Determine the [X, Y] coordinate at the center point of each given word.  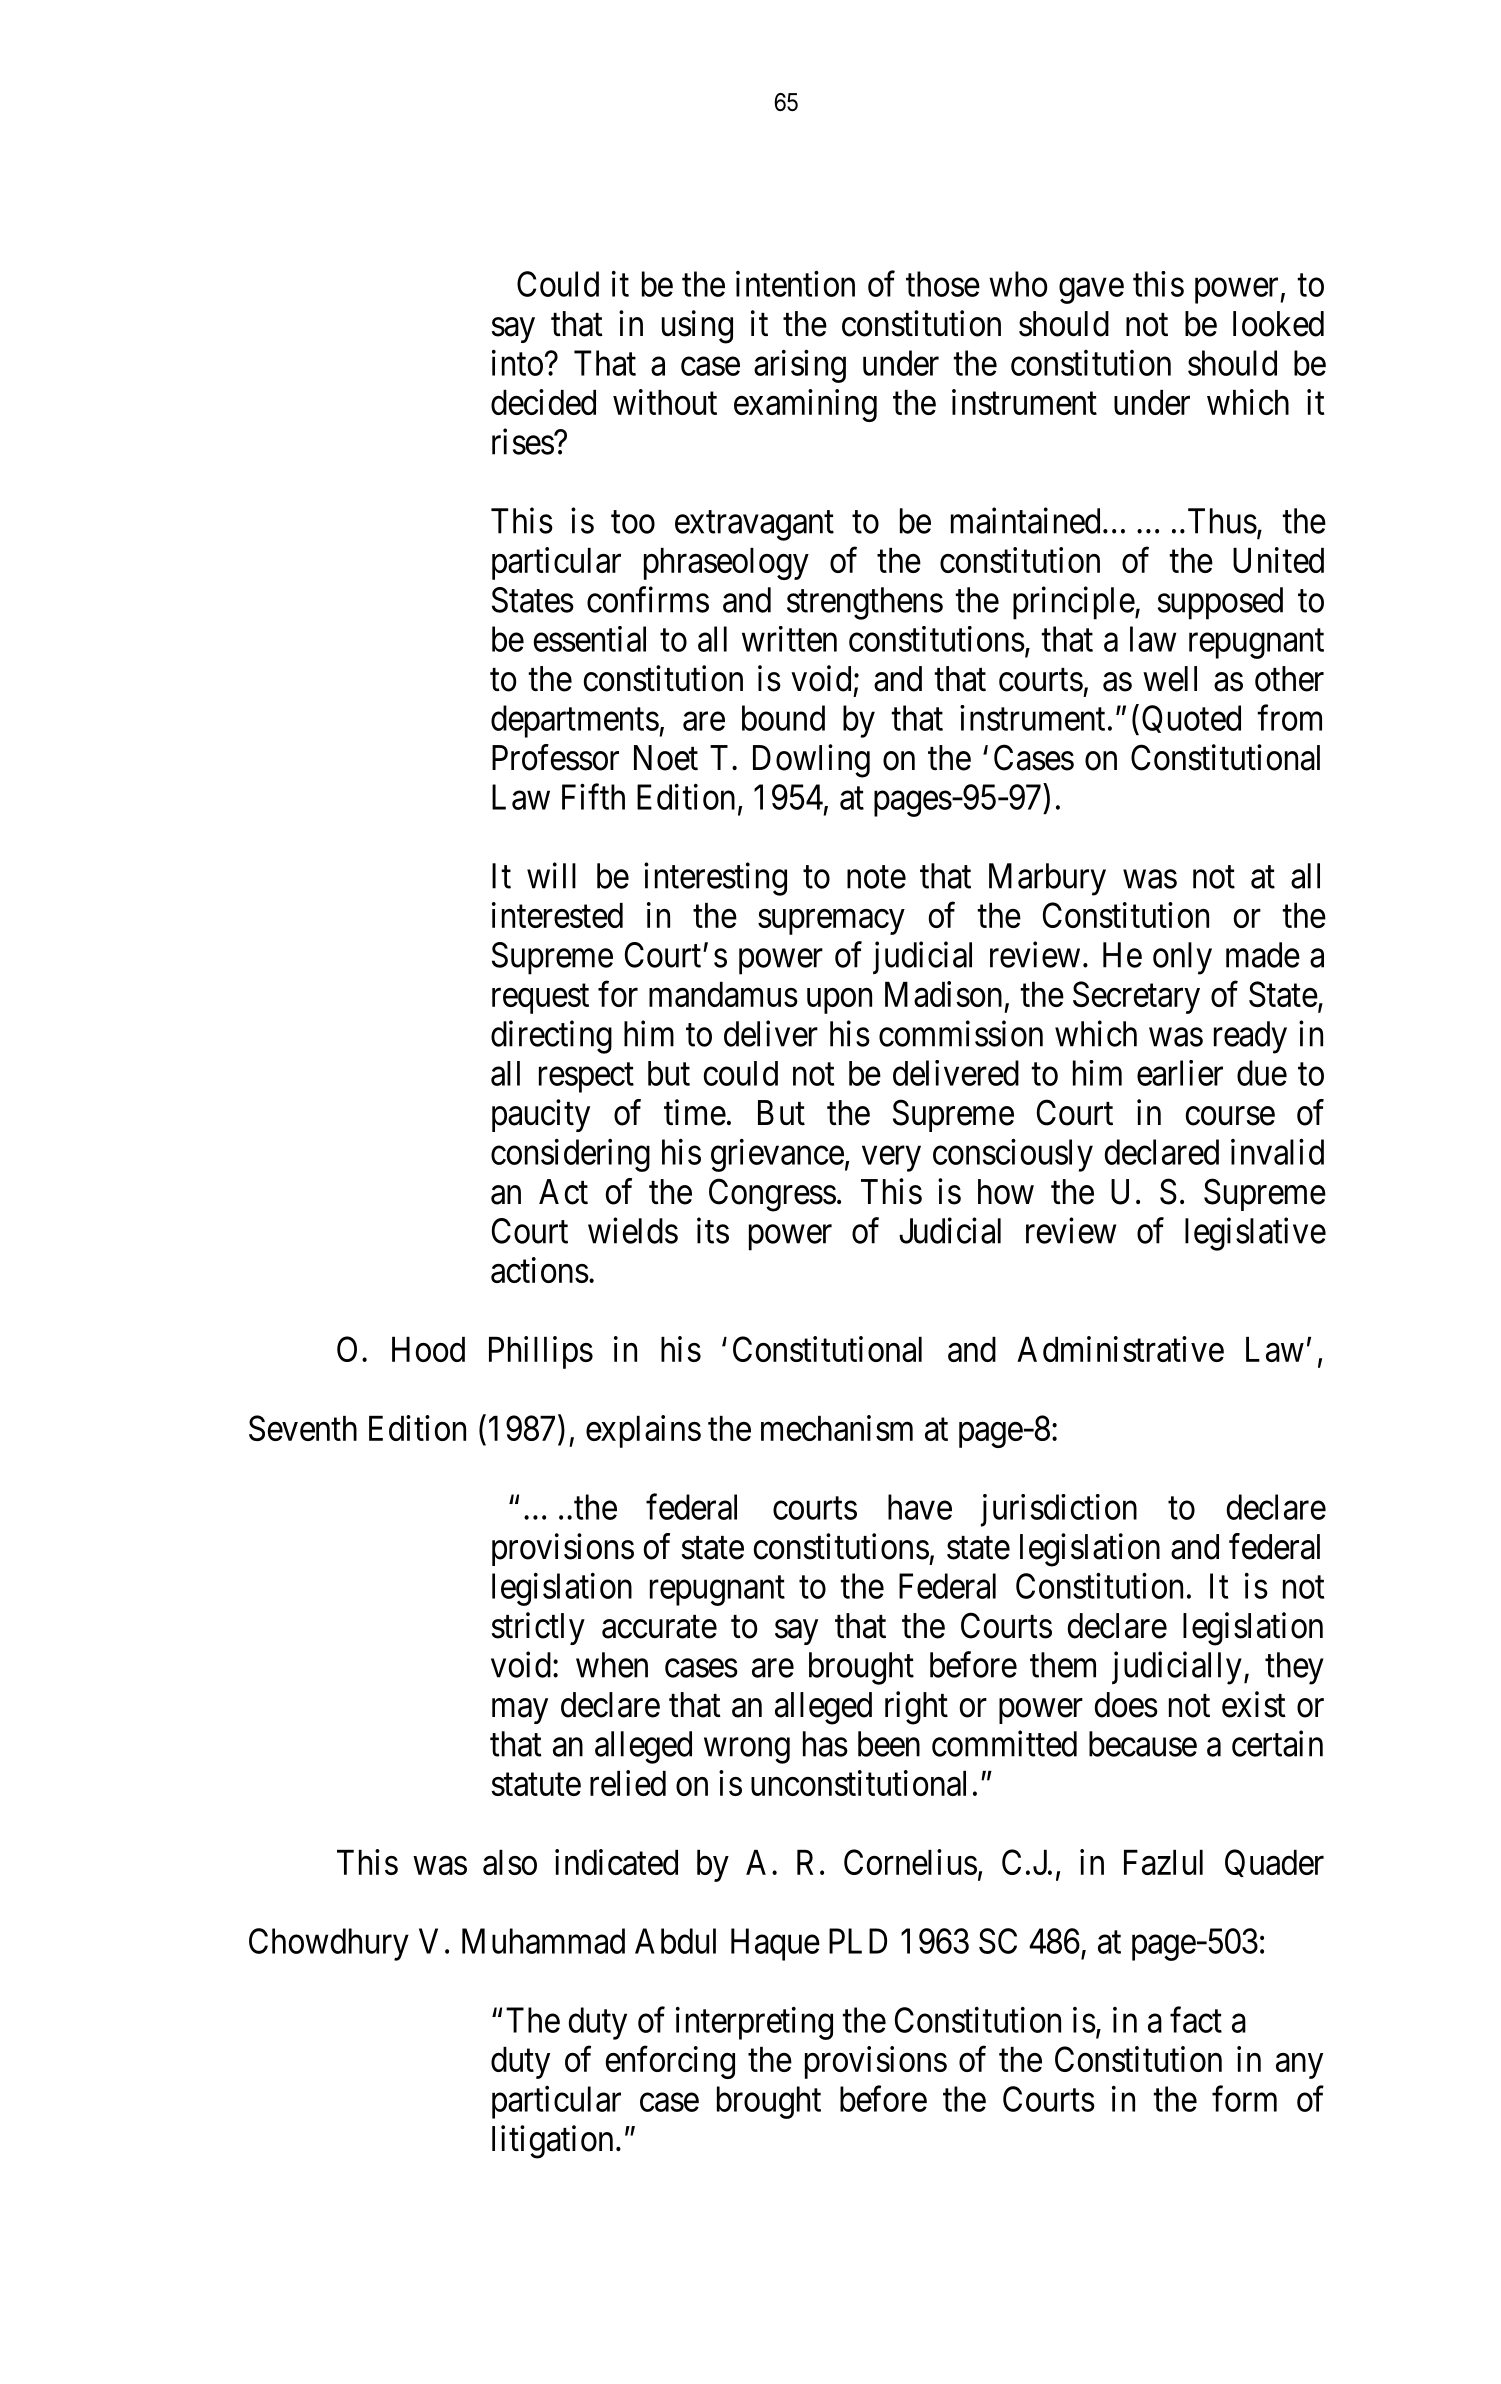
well [1170, 679]
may [520, 1711]
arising [800, 366]
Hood [428, 1349]
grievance [777, 1155]
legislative [1255, 1234]
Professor [555, 757]
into [517, 363]
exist [1254, 1704]
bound [783, 718]
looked [1278, 324]
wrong [747, 1751]
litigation [552, 2142]
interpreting [754, 2023]
